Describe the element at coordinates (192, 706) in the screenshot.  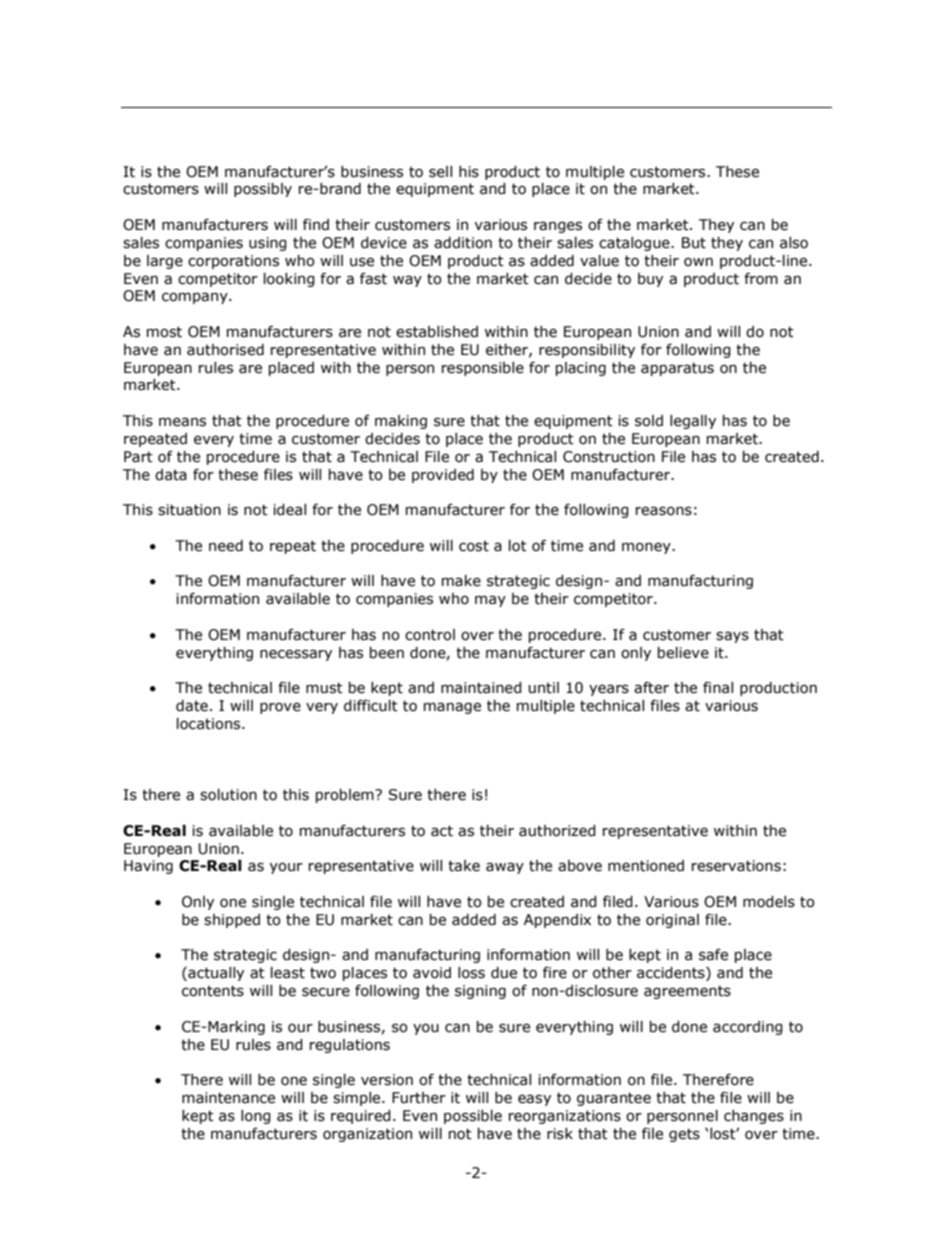
I see `date` at that location.
